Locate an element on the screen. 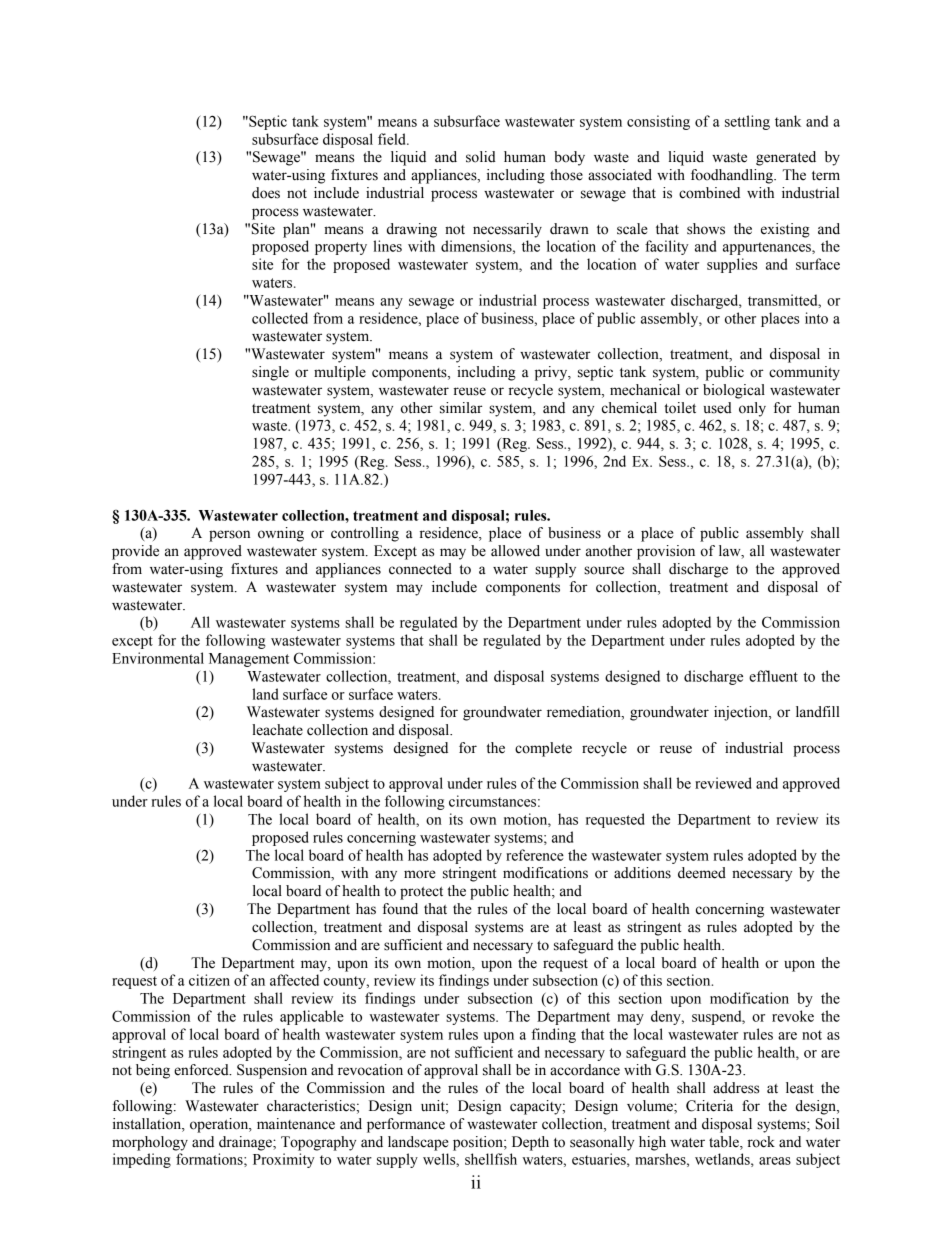 This screenshot has width=952, height=1233. only is located at coordinates (752, 409).
